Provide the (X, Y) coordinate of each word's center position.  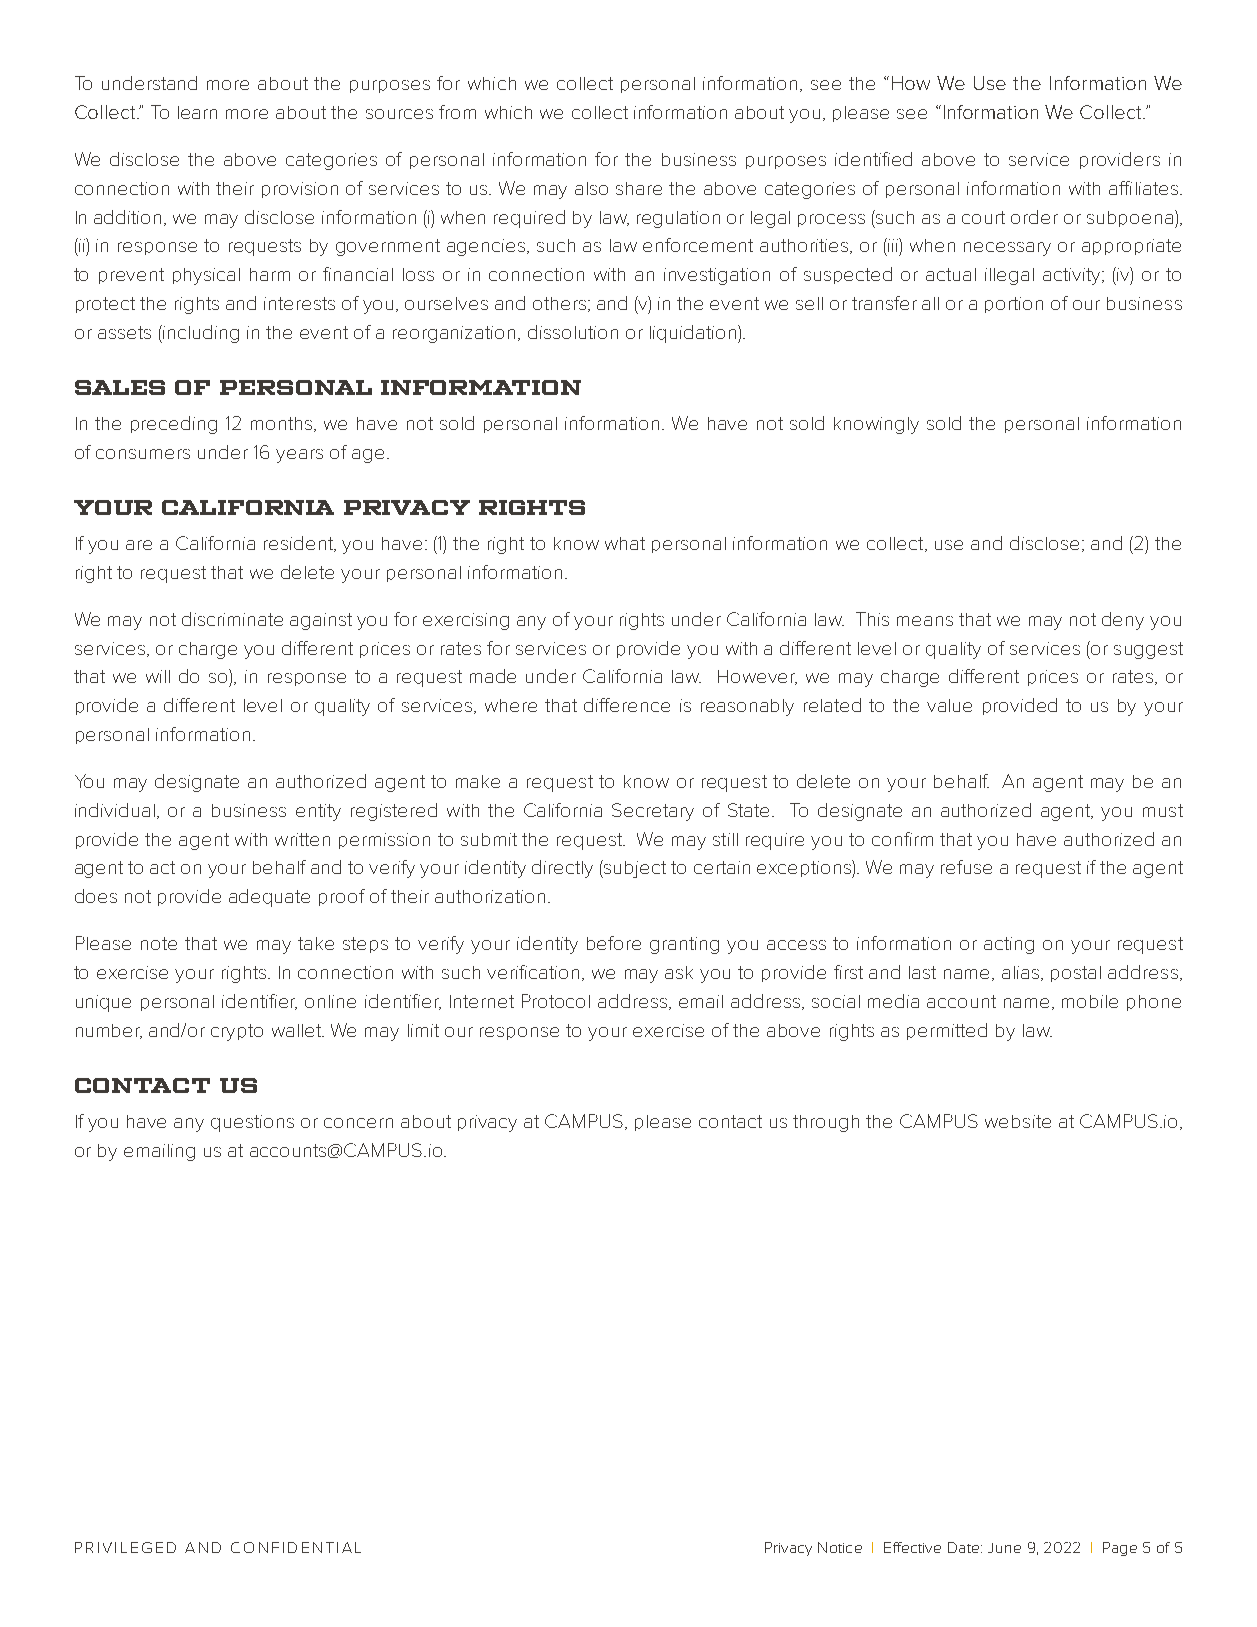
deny (1123, 621)
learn (197, 112)
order (1034, 217)
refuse (966, 867)
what (625, 543)
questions (252, 1123)
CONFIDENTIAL (296, 1547)
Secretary (653, 812)
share (639, 188)
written (302, 839)
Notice (840, 1547)
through (826, 1123)
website (1018, 1121)
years (299, 456)
